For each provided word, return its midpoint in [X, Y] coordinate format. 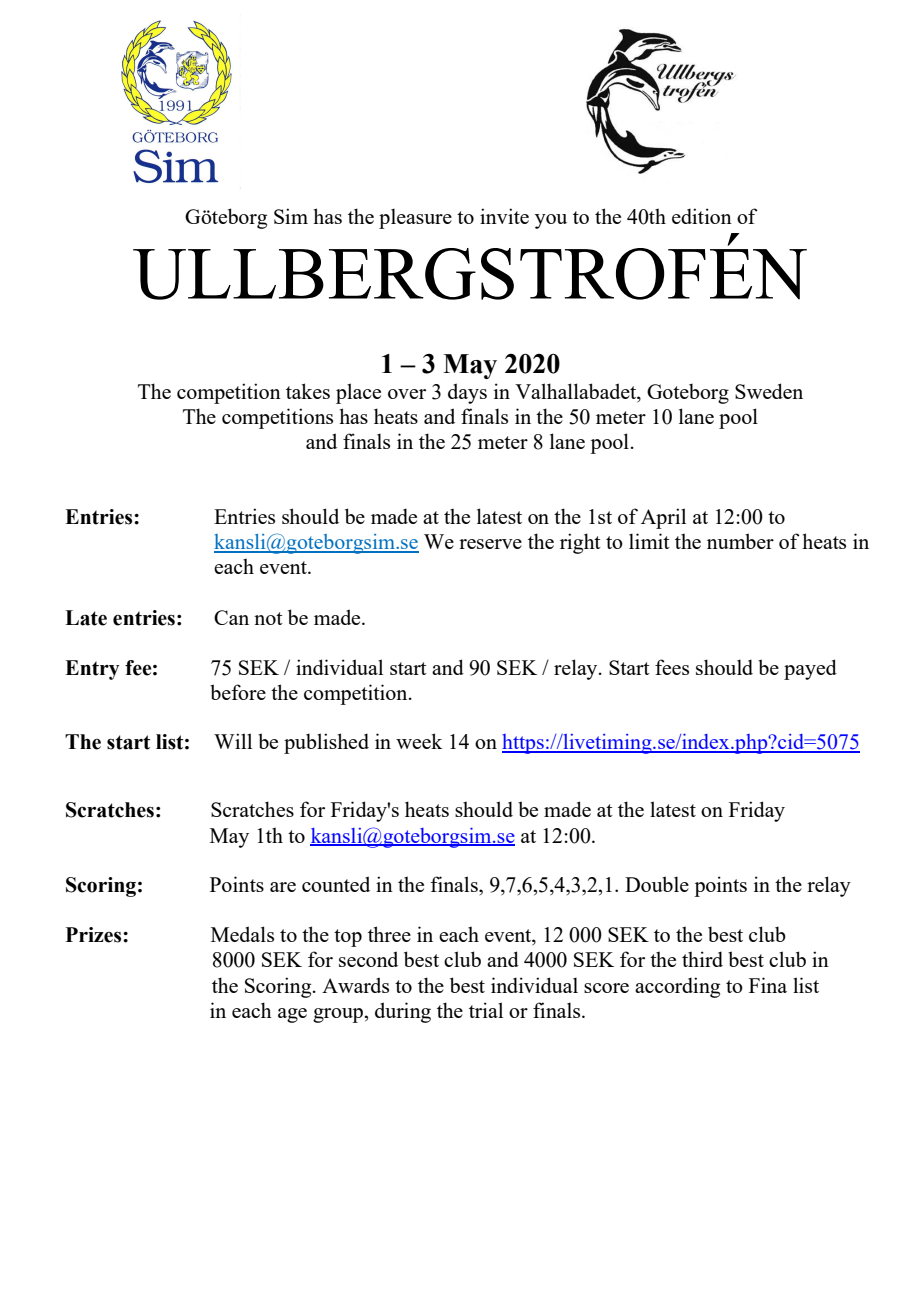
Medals [242, 934]
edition [702, 216]
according [677, 987]
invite [504, 216]
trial [486, 1010]
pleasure [415, 218]
